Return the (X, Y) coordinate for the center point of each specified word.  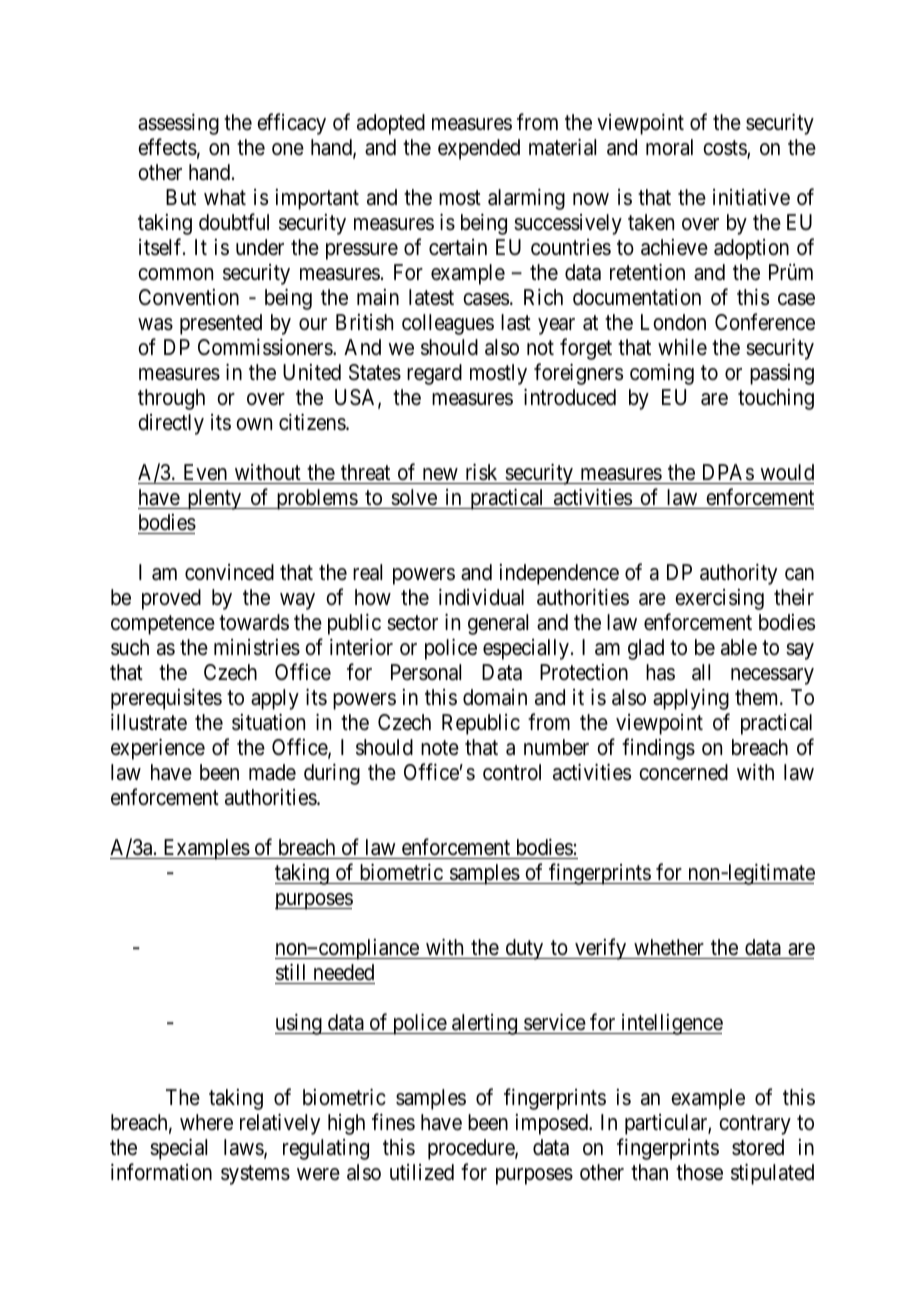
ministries (257, 647)
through (171, 399)
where (206, 1122)
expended (479, 149)
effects (167, 147)
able (739, 647)
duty (524, 949)
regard (434, 374)
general (498, 624)
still (290, 972)
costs (725, 149)
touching (776, 399)
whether (669, 947)
